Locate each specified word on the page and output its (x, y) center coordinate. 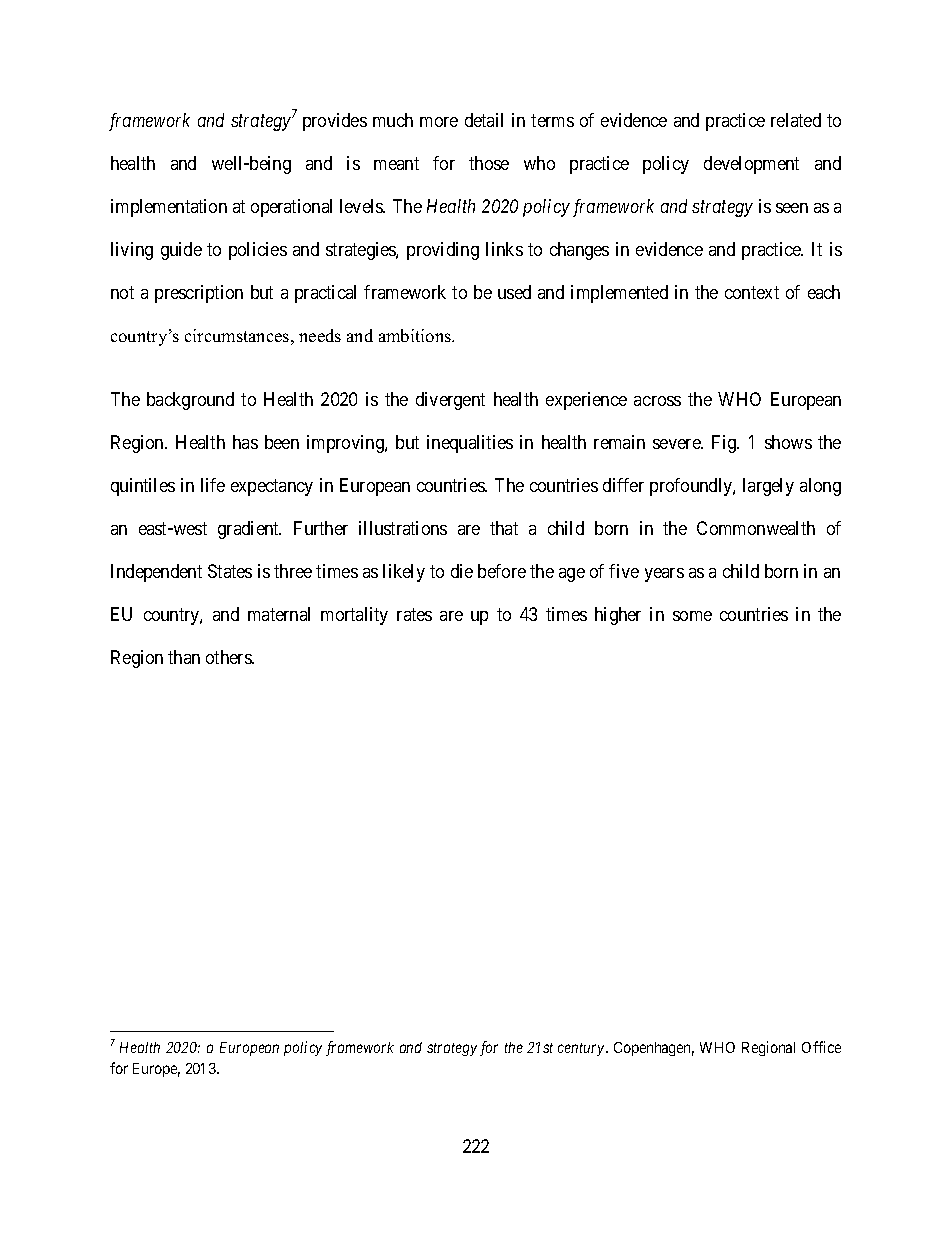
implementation (169, 208)
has (245, 442)
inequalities (470, 444)
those (489, 163)
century (582, 1049)
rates (414, 614)
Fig (725, 444)
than (184, 657)
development (751, 165)
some (692, 616)
